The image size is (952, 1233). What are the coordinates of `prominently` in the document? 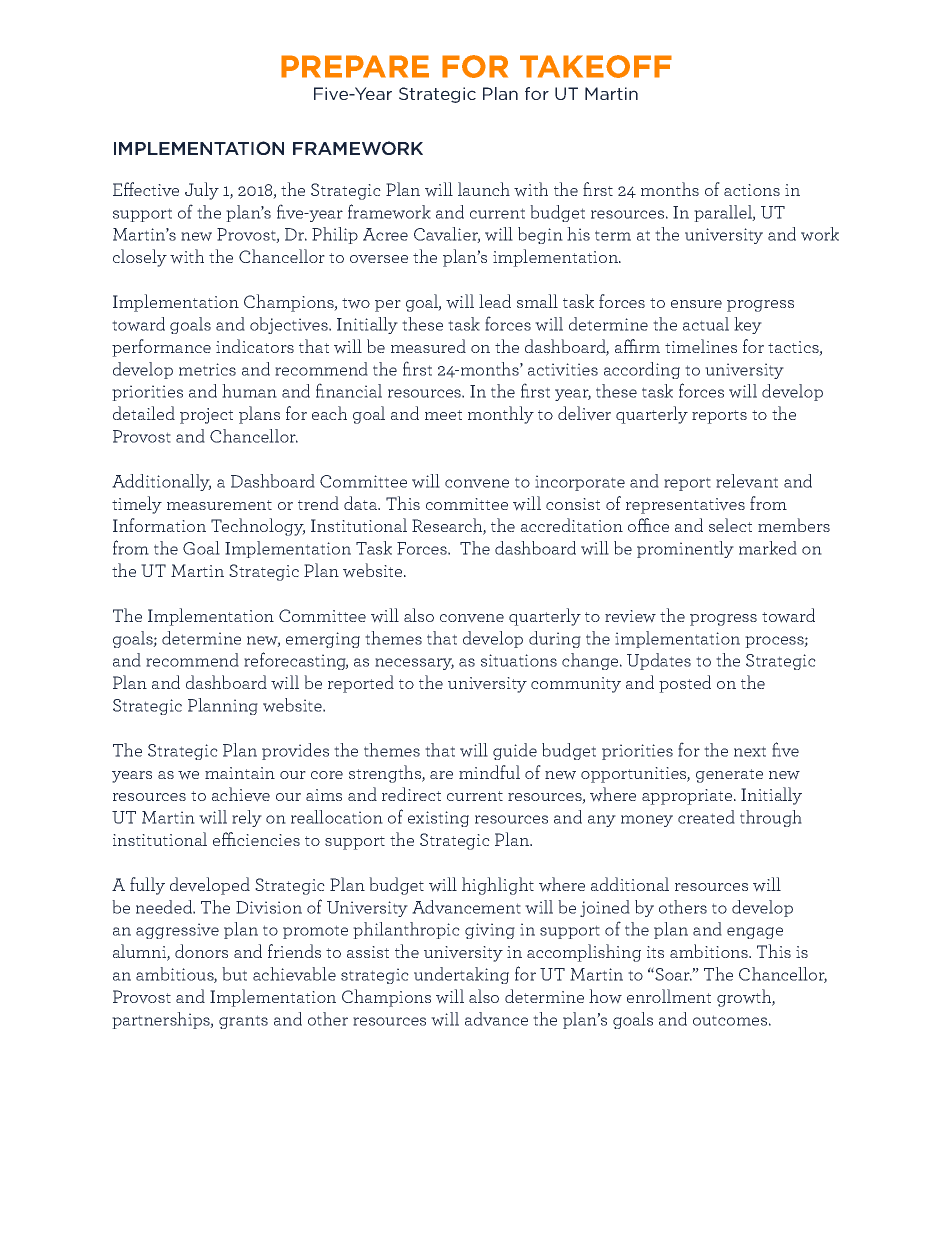 It's located at (685, 549).
